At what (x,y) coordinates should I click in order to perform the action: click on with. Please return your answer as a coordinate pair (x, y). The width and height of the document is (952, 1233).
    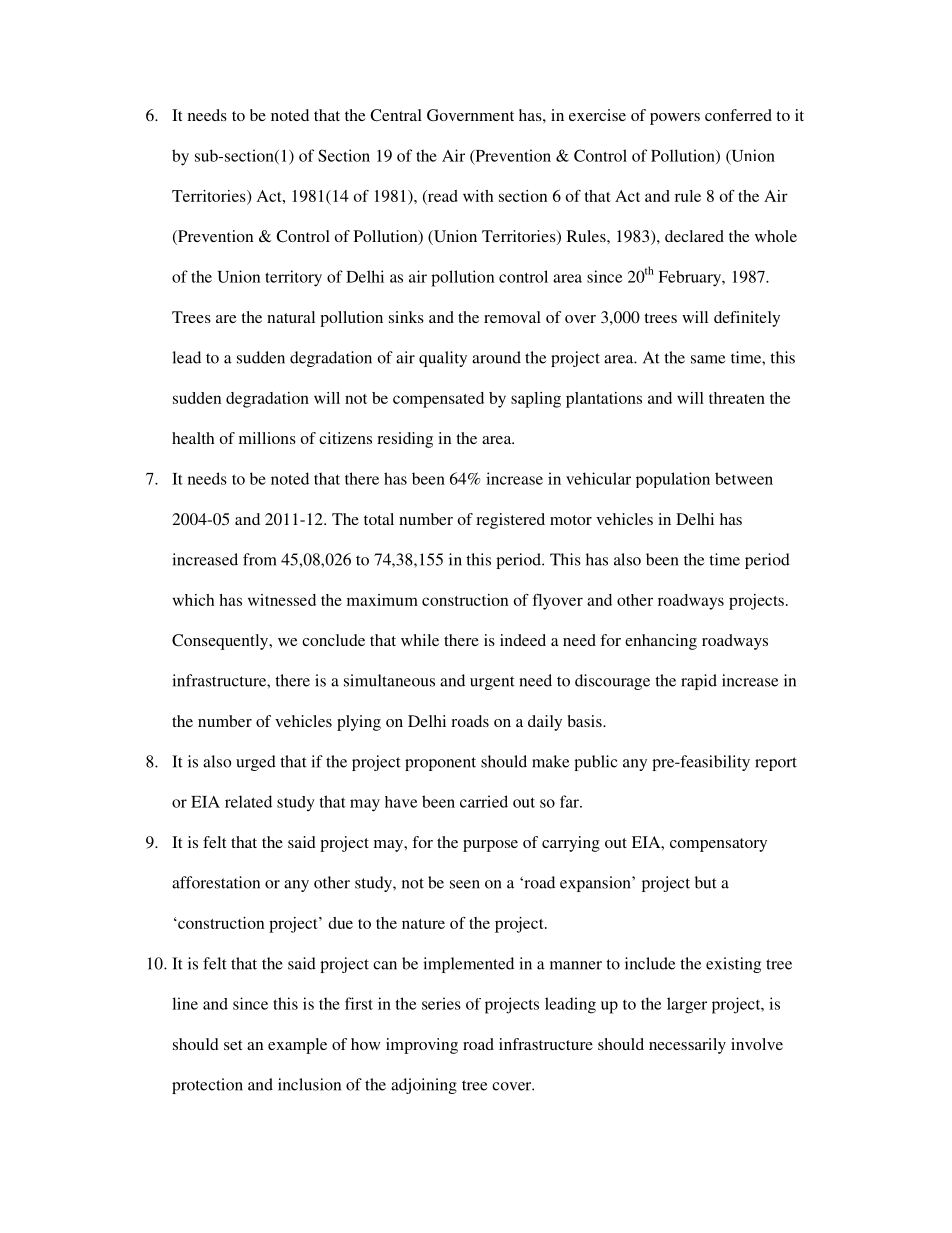
    Looking at the image, I should click on (478, 196).
